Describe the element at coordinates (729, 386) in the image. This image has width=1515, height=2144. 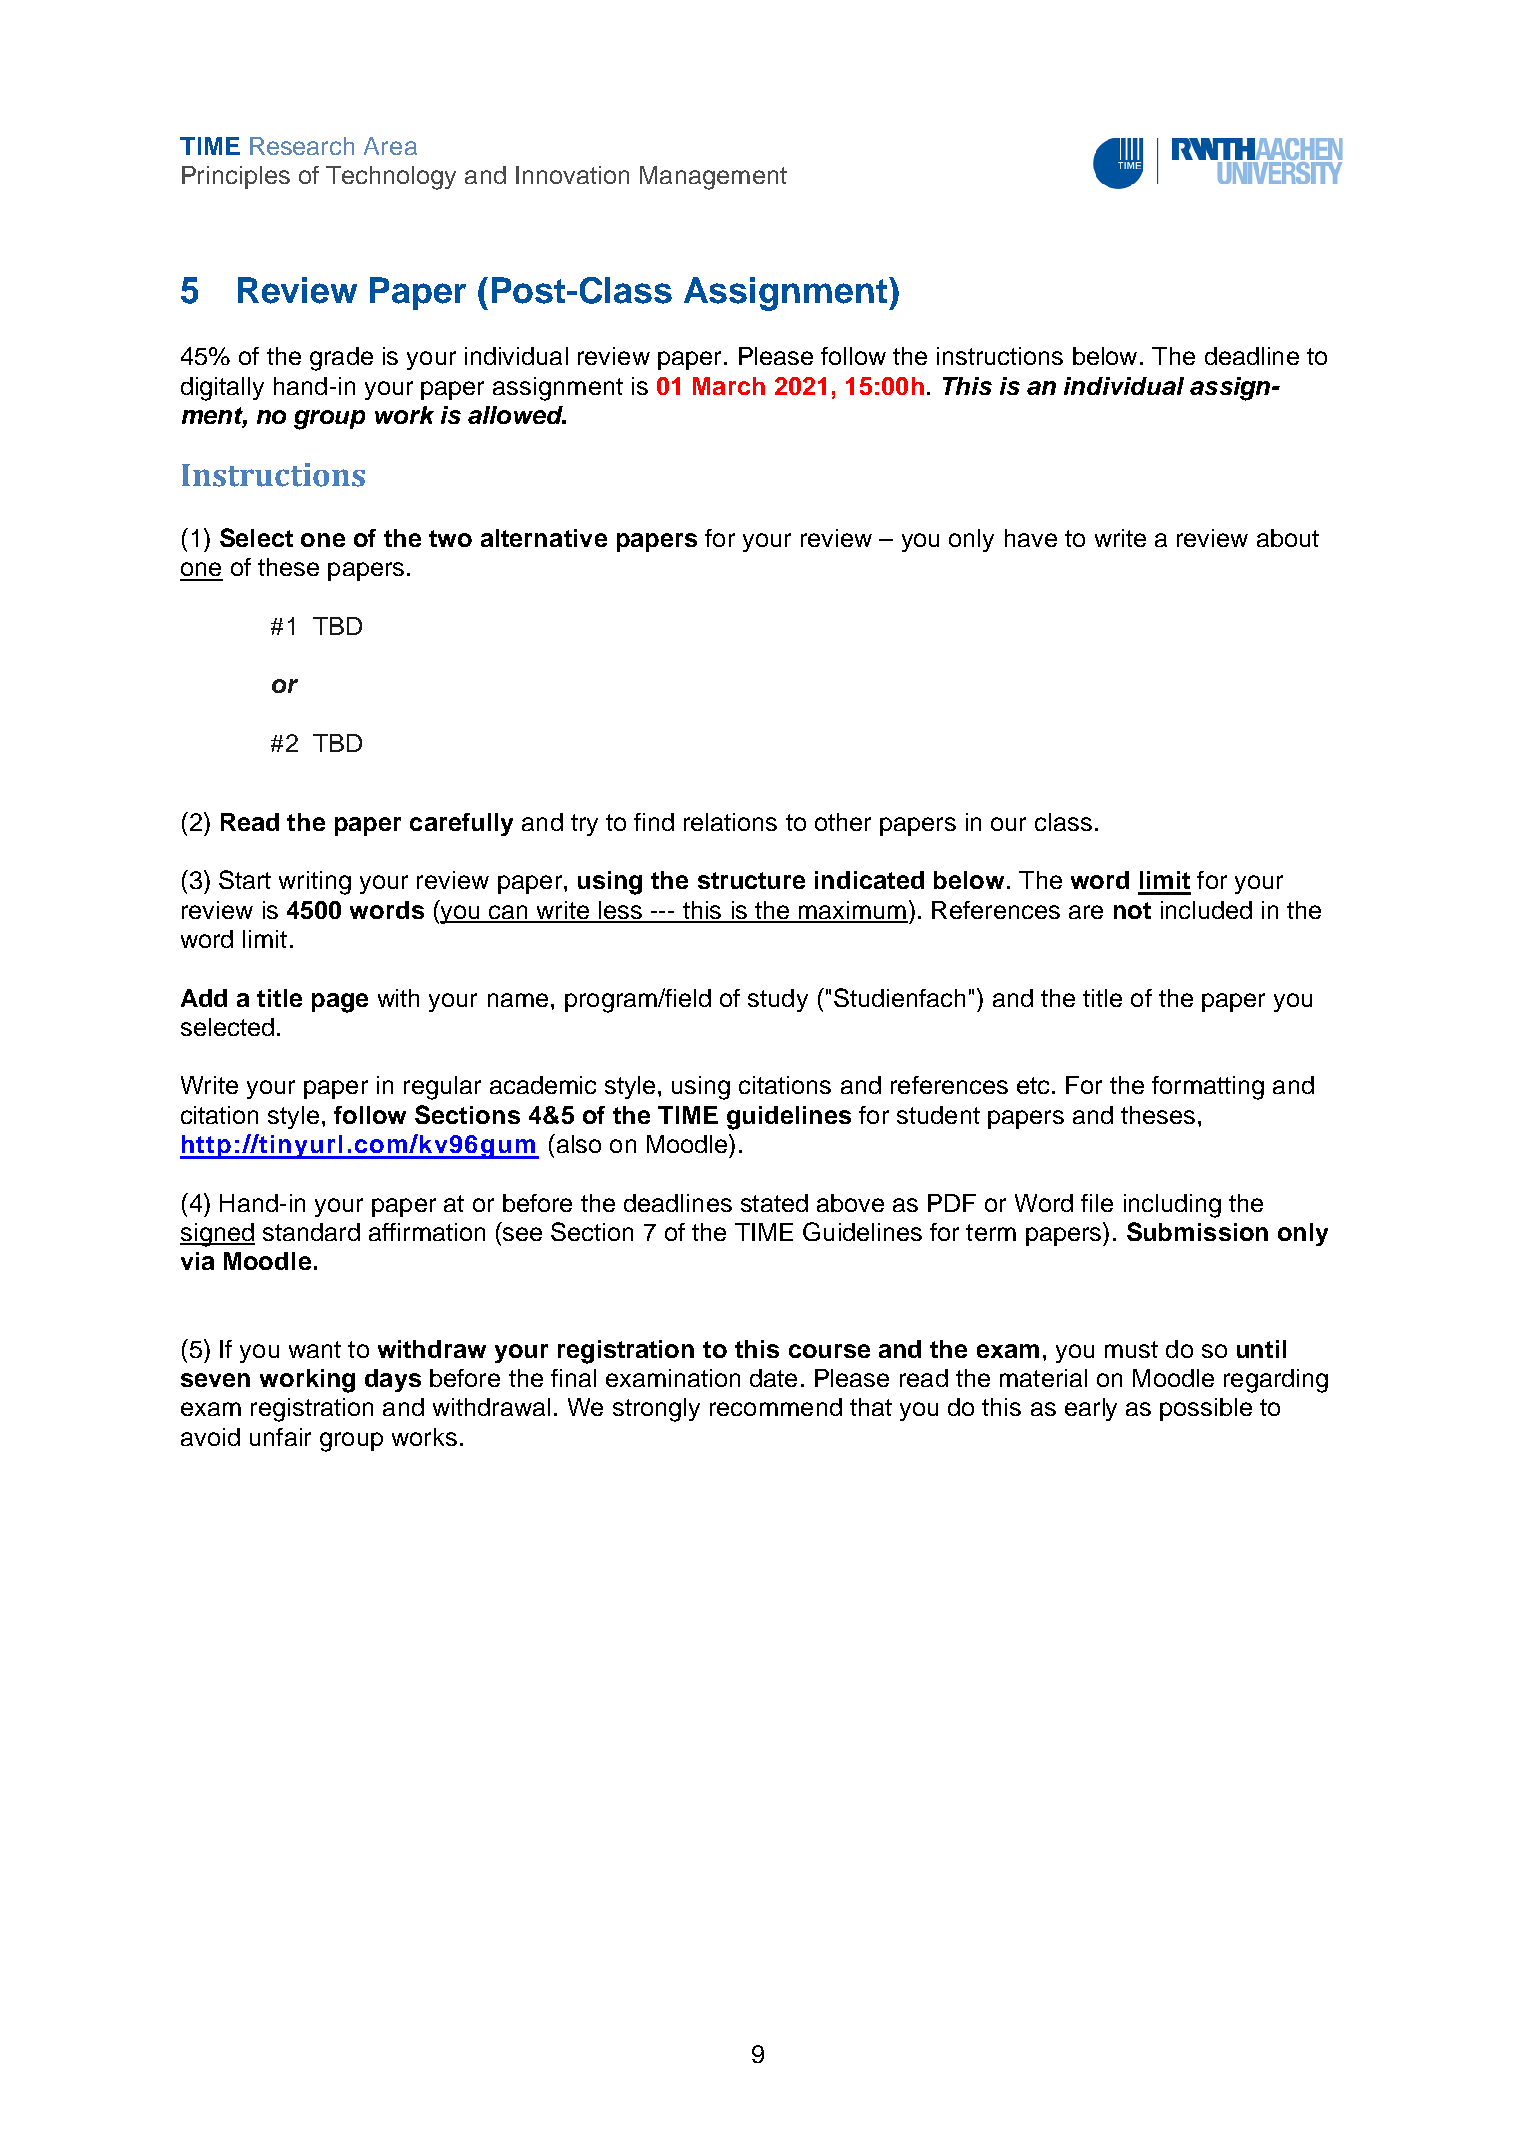
I see `March` at that location.
